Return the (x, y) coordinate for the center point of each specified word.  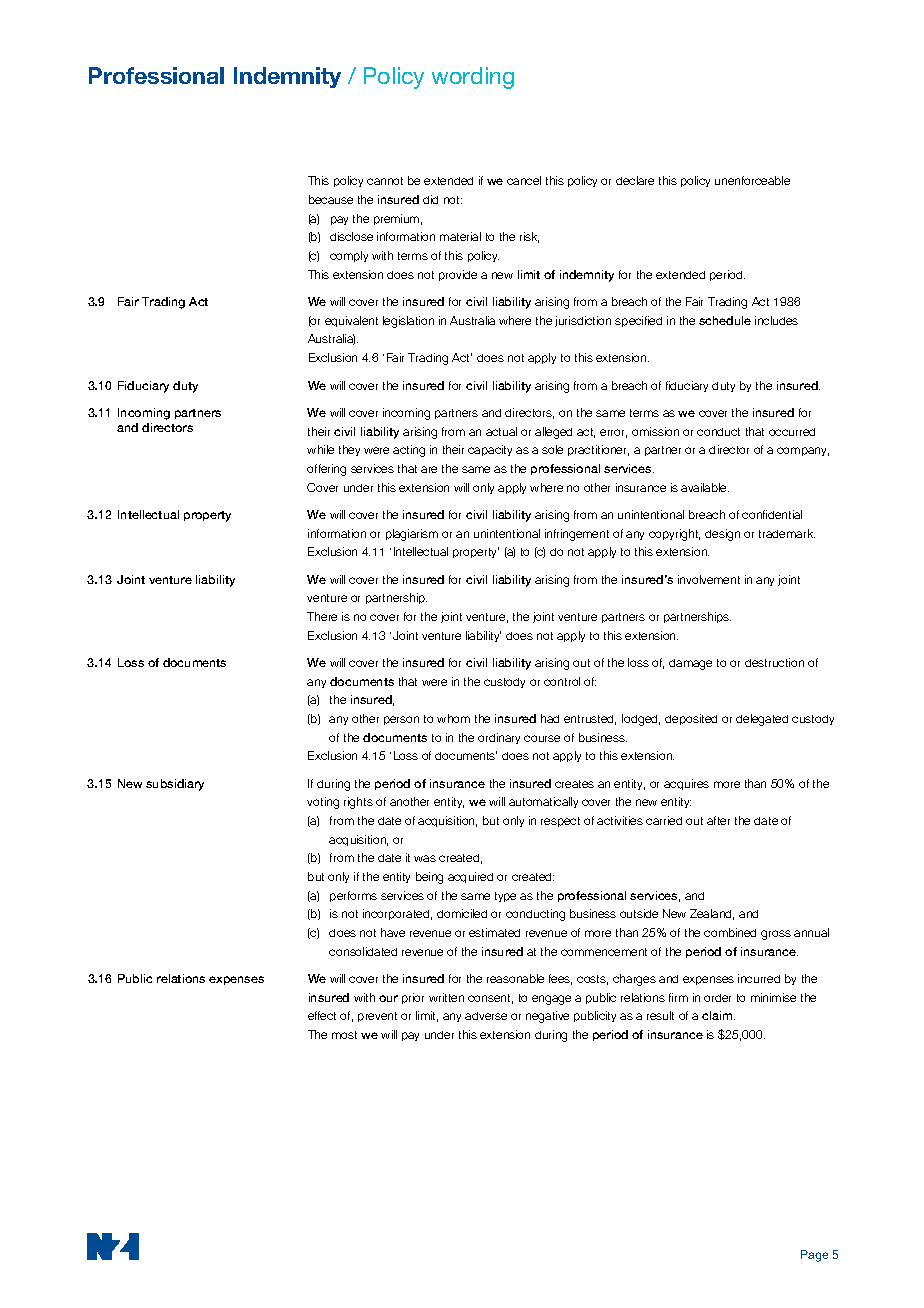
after (718, 820)
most (344, 1035)
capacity (490, 450)
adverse (486, 1016)
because (331, 199)
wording (473, 78)
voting (323, 803)
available (705, 487)
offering (326, 470)
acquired (470, 877)
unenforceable (752, 180)
